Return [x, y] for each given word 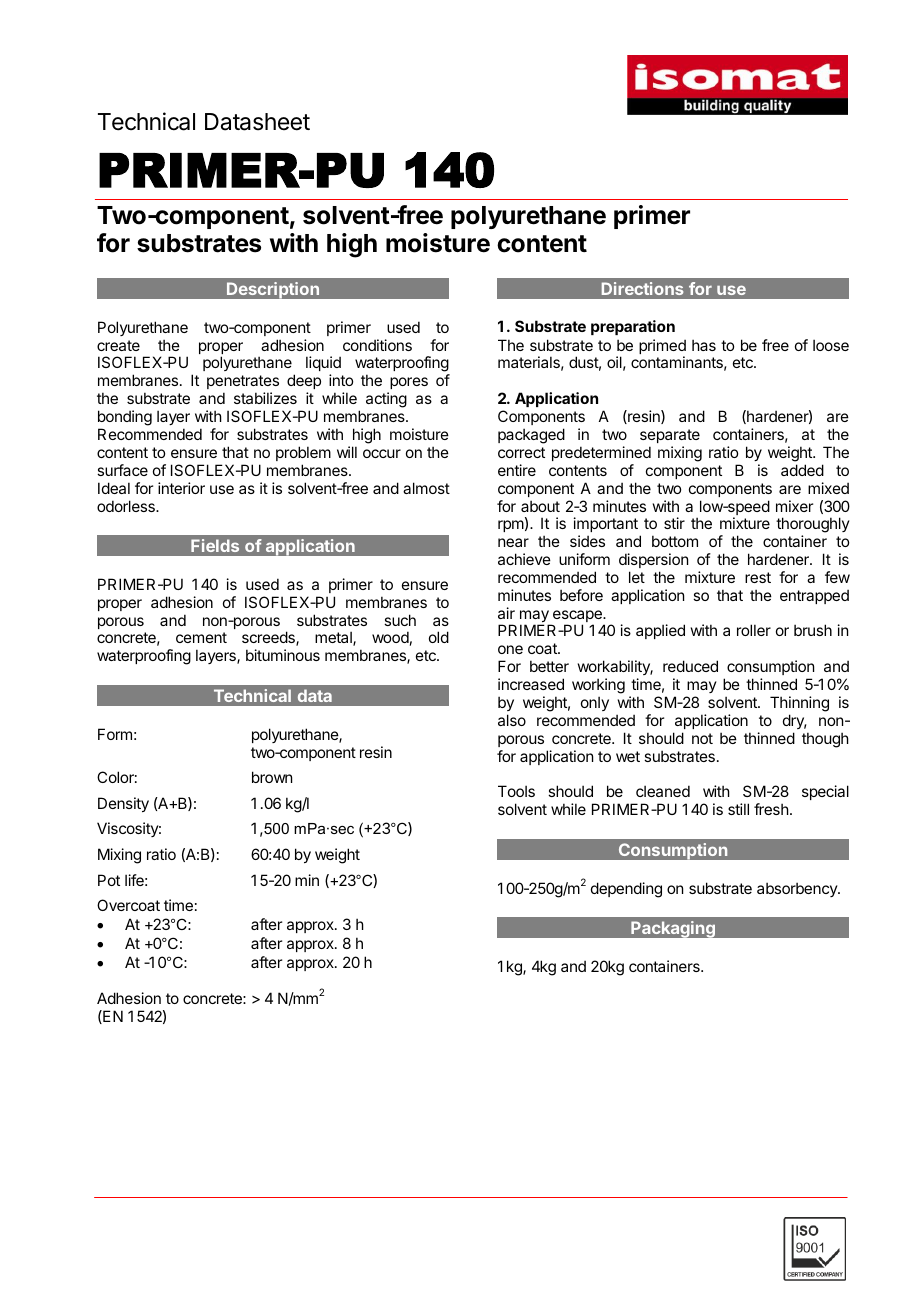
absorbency [798, 889]
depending [626, 890]
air [506, 613]
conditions [377, 345]
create [118, 345]
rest [758, 577]
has [704, 345]
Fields [215, 545]
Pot [109, 880]
